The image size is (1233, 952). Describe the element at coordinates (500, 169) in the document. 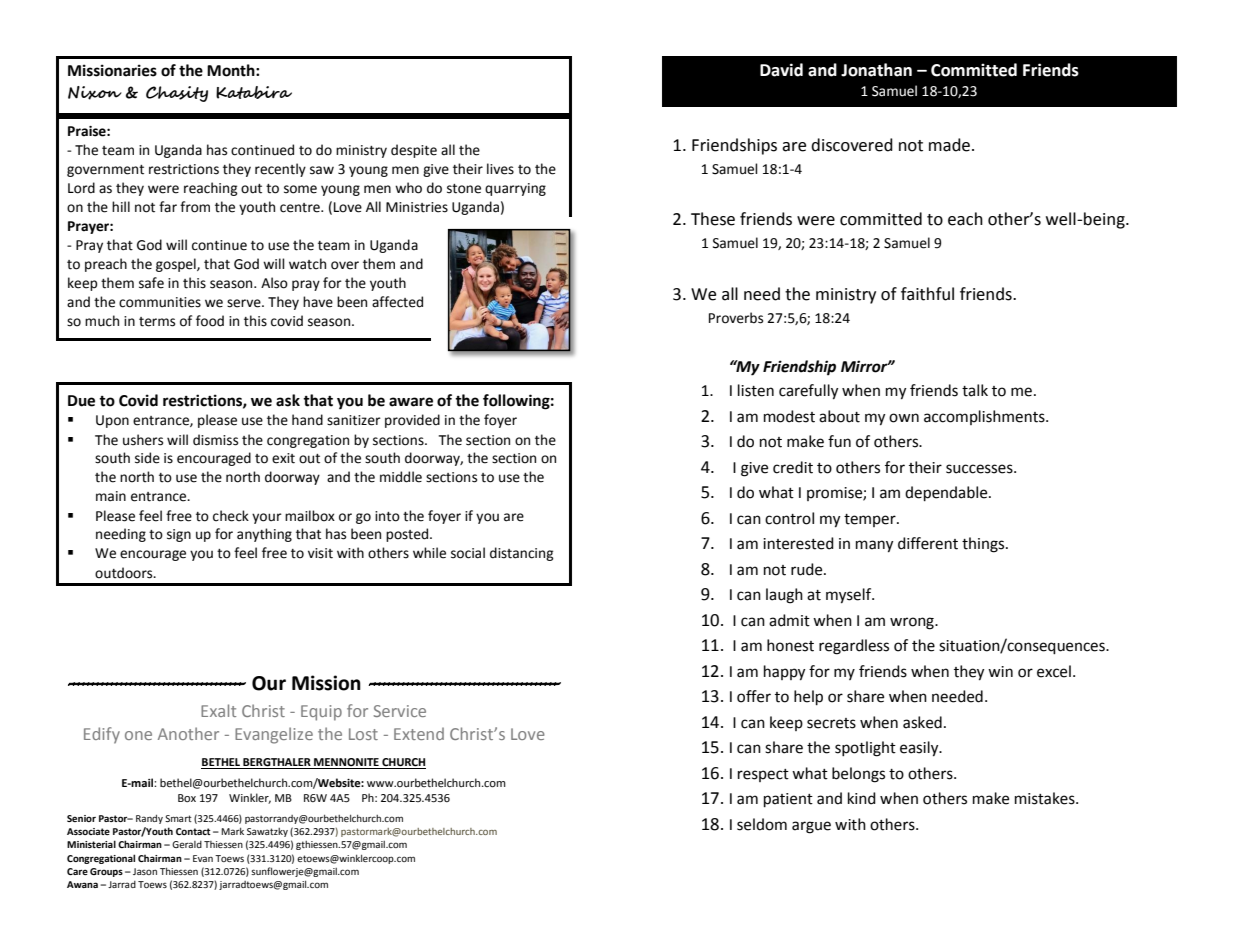

I see `lives` at that location.
